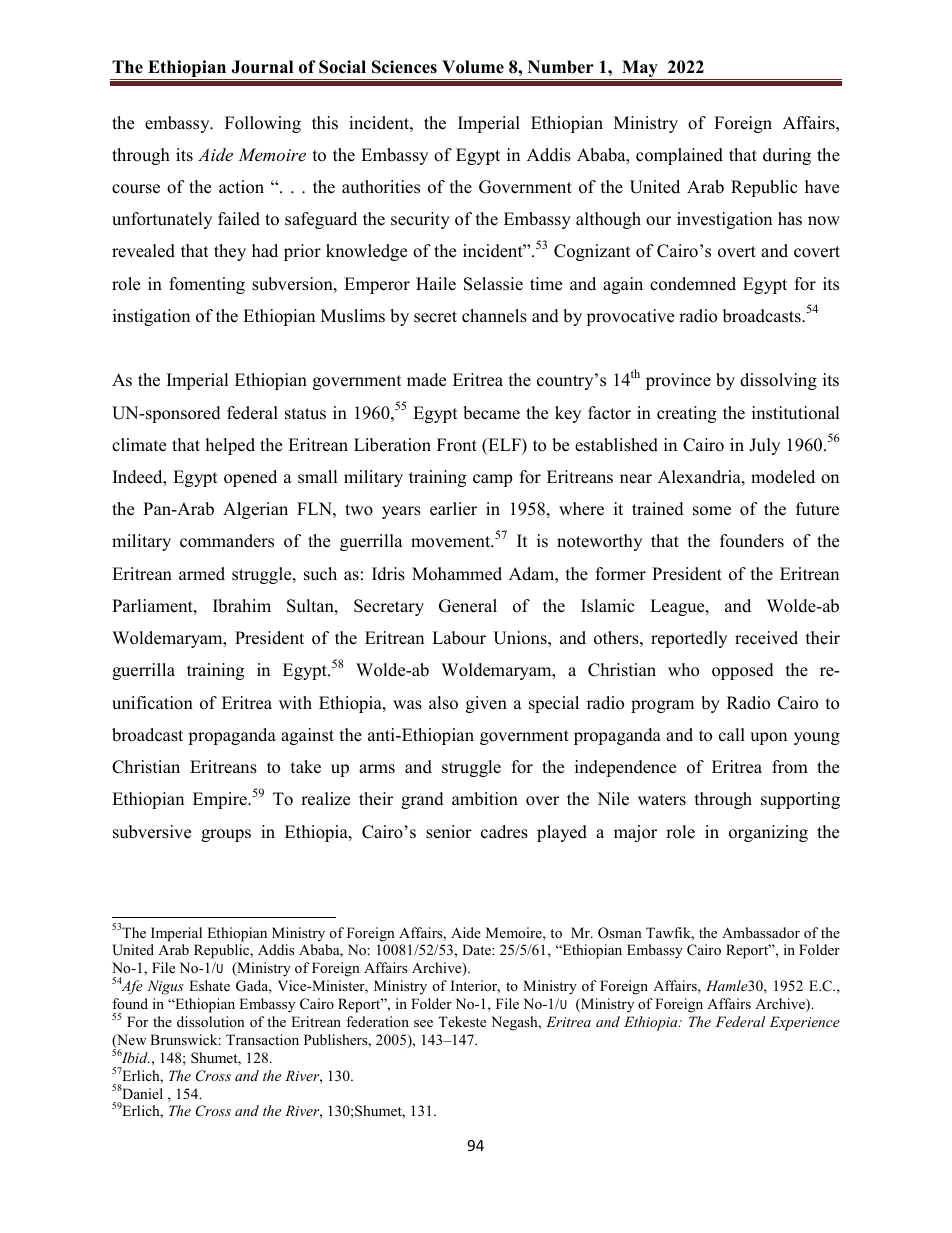 Image resolution: width=952 pixels, height=1233 pixels. What do you see at coordinates (712, 511) in the screenshot?
I see `some` at bounding box center [712, 511].
